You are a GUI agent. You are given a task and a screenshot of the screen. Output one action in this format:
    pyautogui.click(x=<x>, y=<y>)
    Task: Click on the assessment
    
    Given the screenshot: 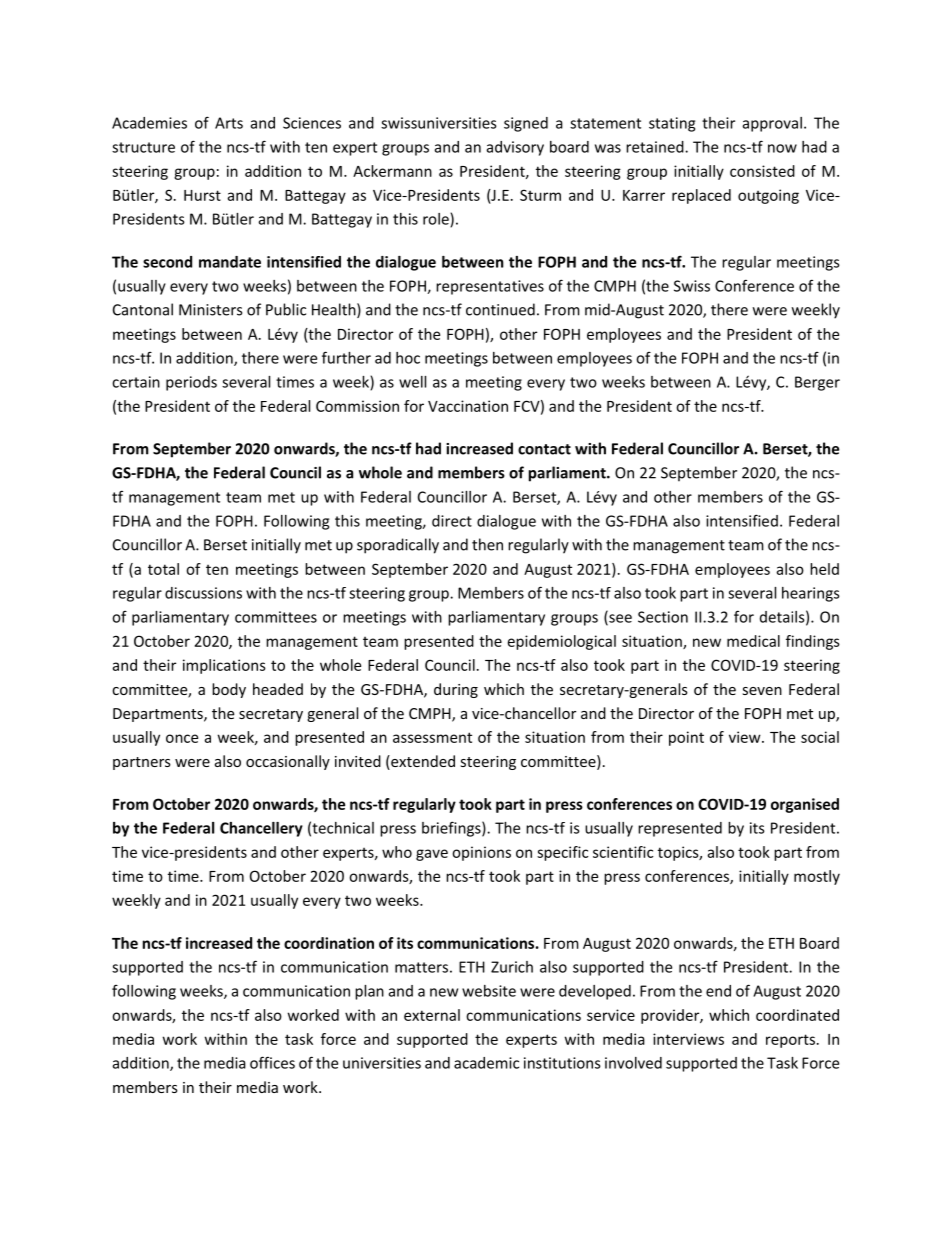 What is the action you would take?
    pyautogui.click(x=432, y=737)
